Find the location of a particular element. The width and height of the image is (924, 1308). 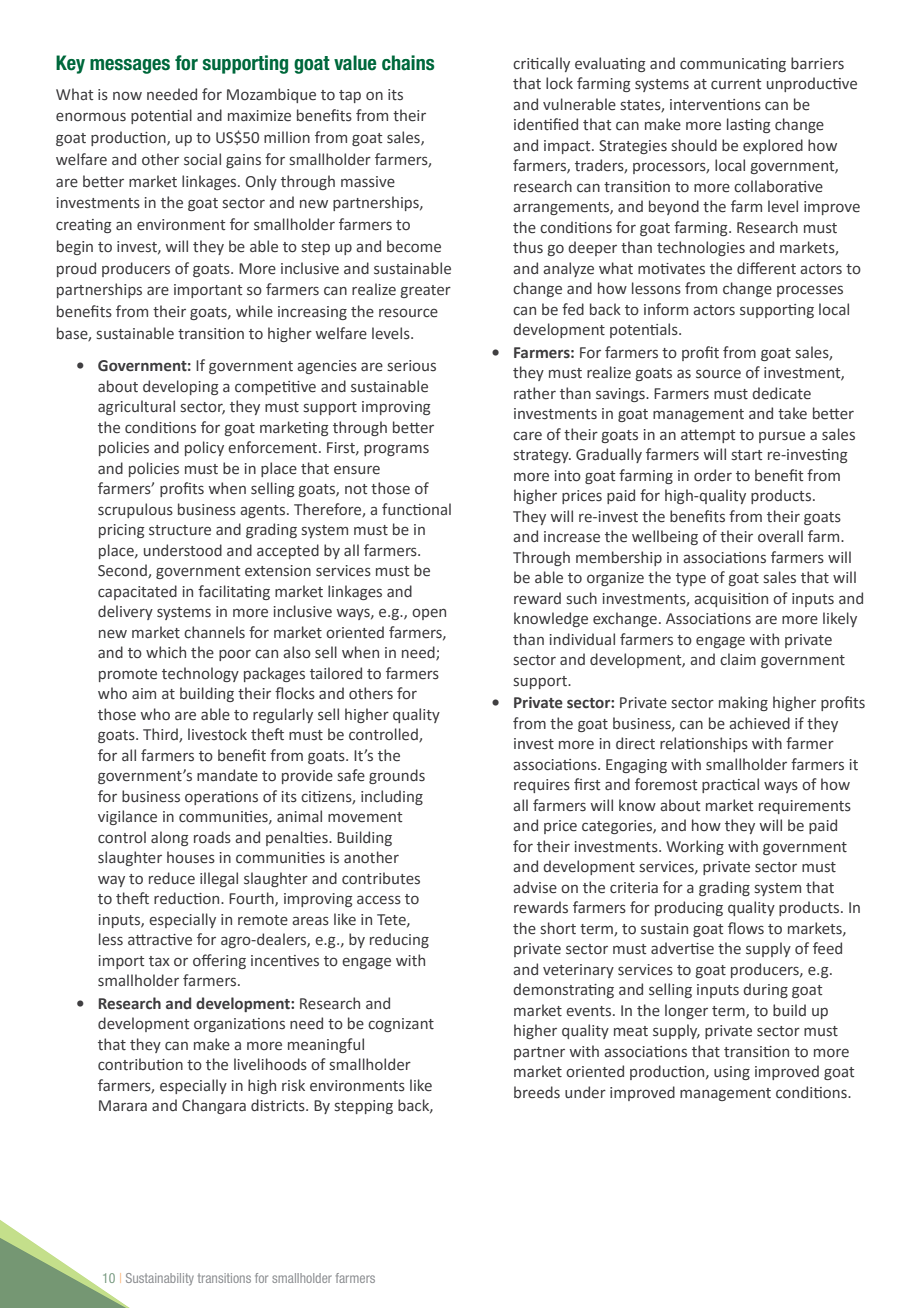

developing is located at coordinates (181, 387).
